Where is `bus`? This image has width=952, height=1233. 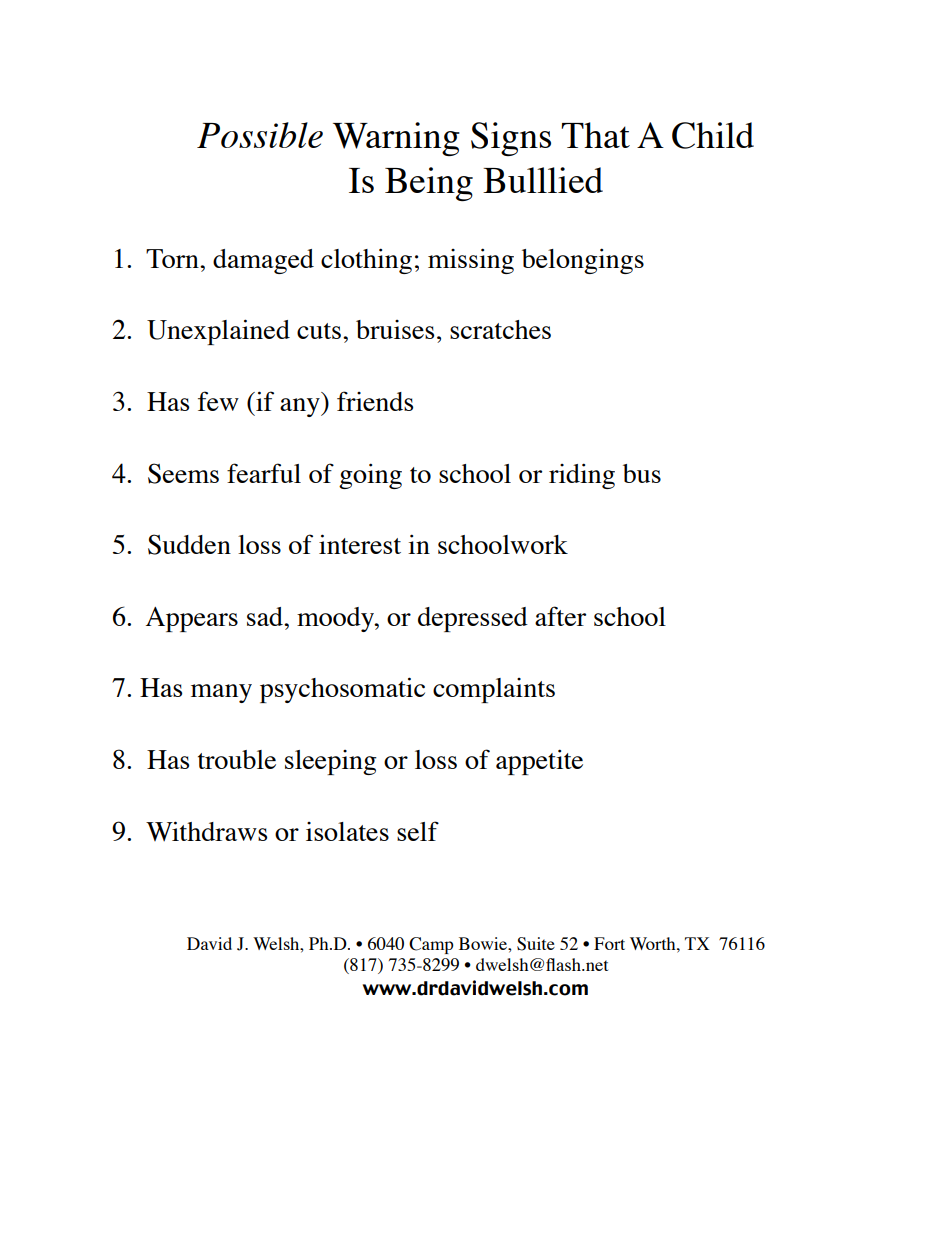 bus is located at coordinates (642, 473).
